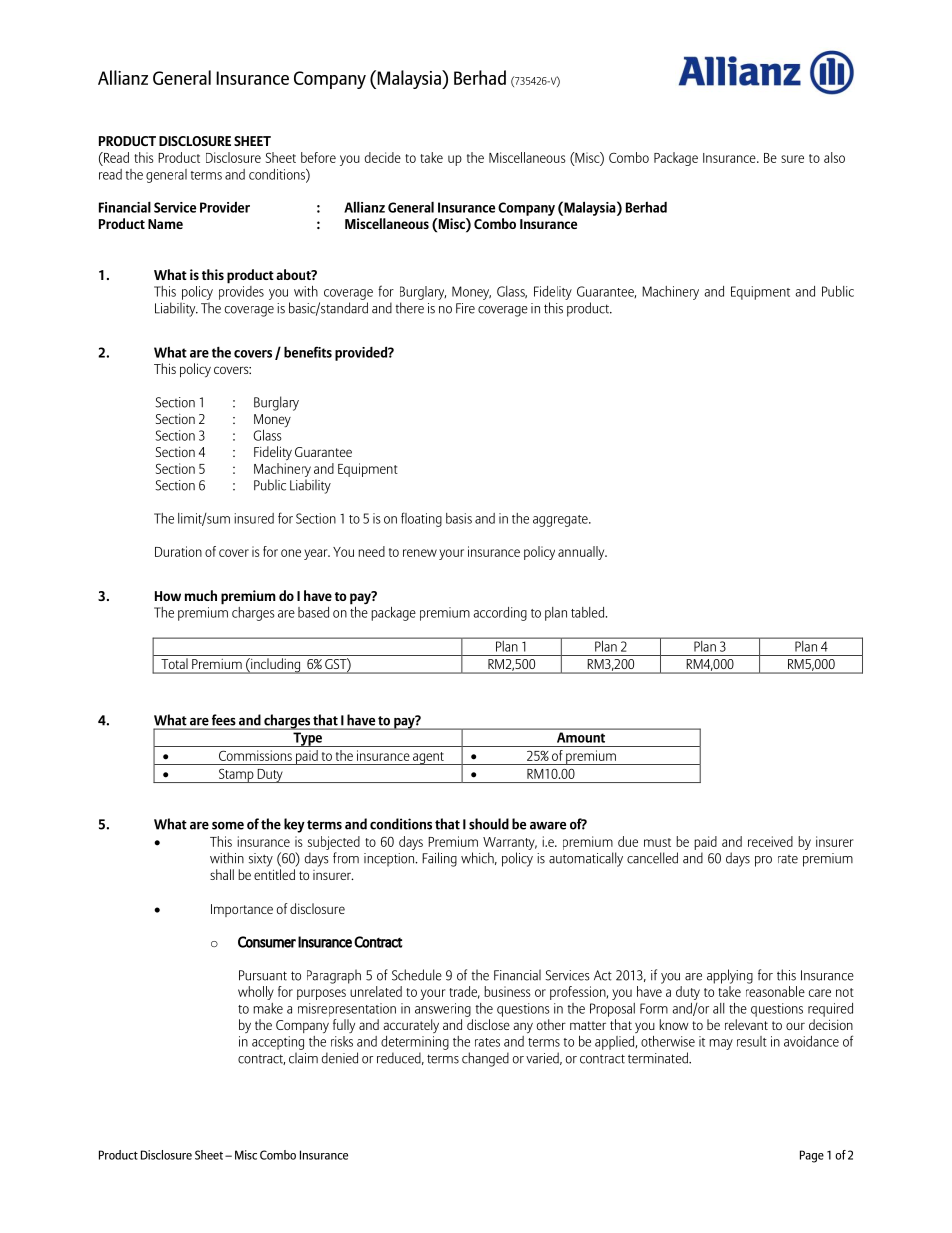  Describe the element at coordinates (589, 612) in the page. I see `tabled` at that location.
